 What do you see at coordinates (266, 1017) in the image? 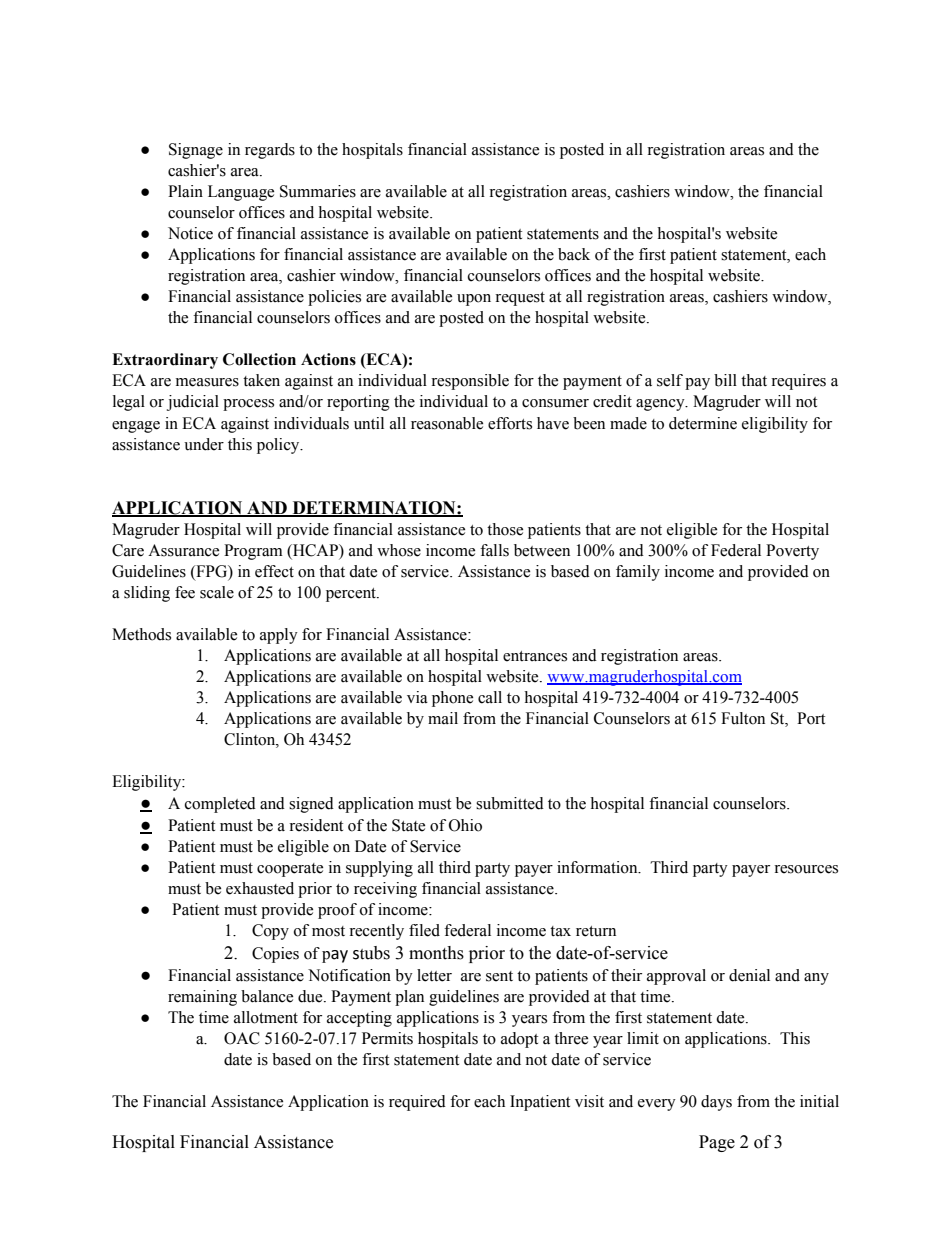
I see `allotment` at bounding box center [266, 1017].
